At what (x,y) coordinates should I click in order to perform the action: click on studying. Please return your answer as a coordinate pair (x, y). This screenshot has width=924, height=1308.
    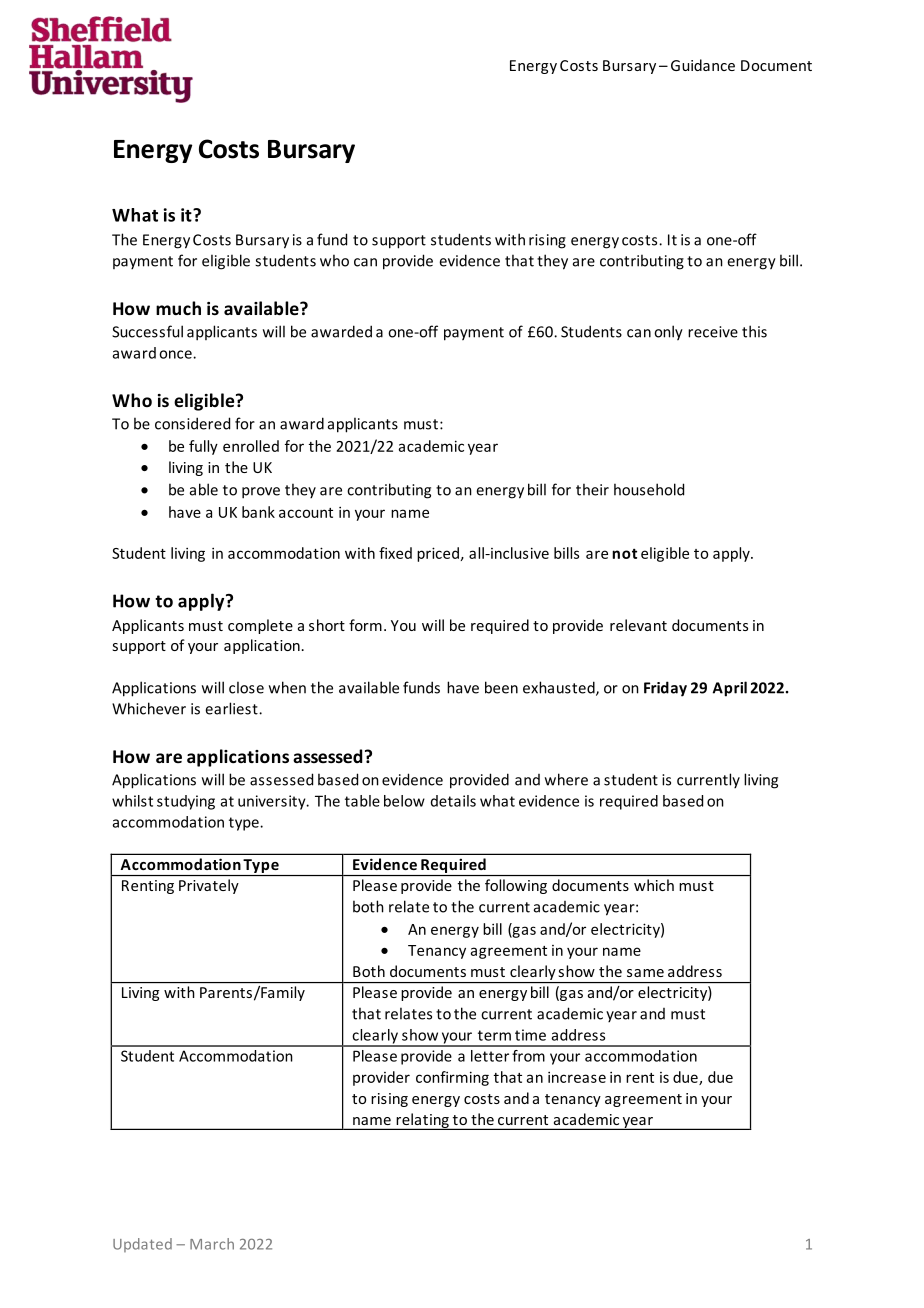
    Looking at the image, I should click on (186, 802).
